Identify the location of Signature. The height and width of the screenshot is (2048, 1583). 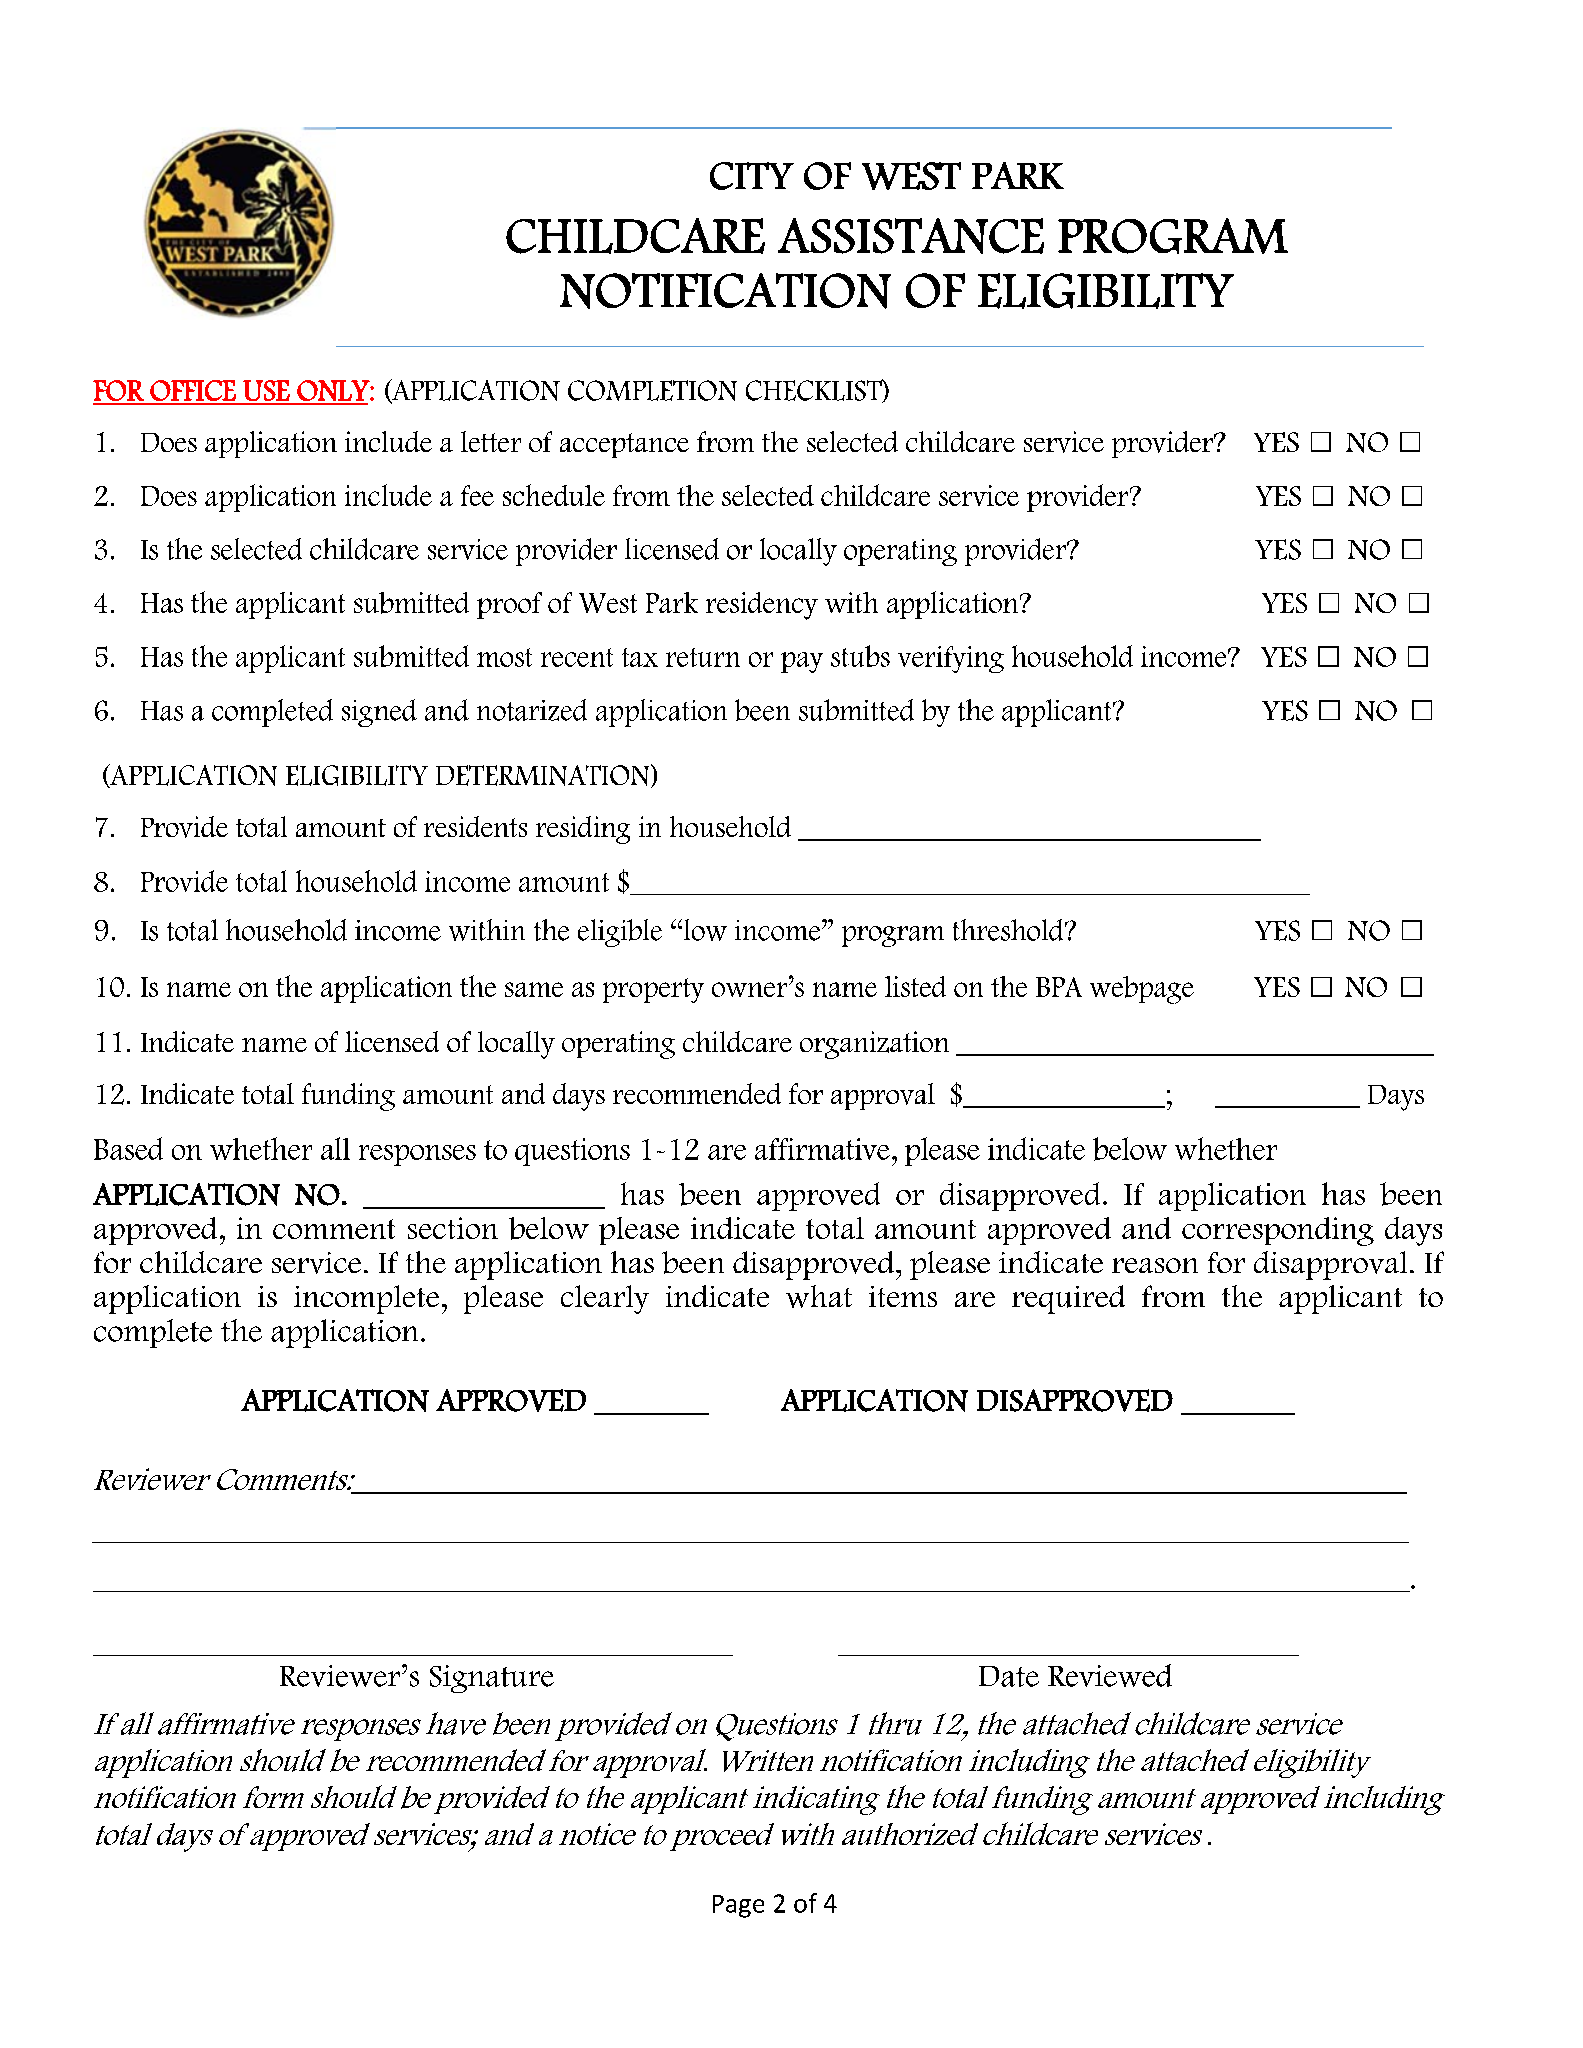
(492, 1679).
